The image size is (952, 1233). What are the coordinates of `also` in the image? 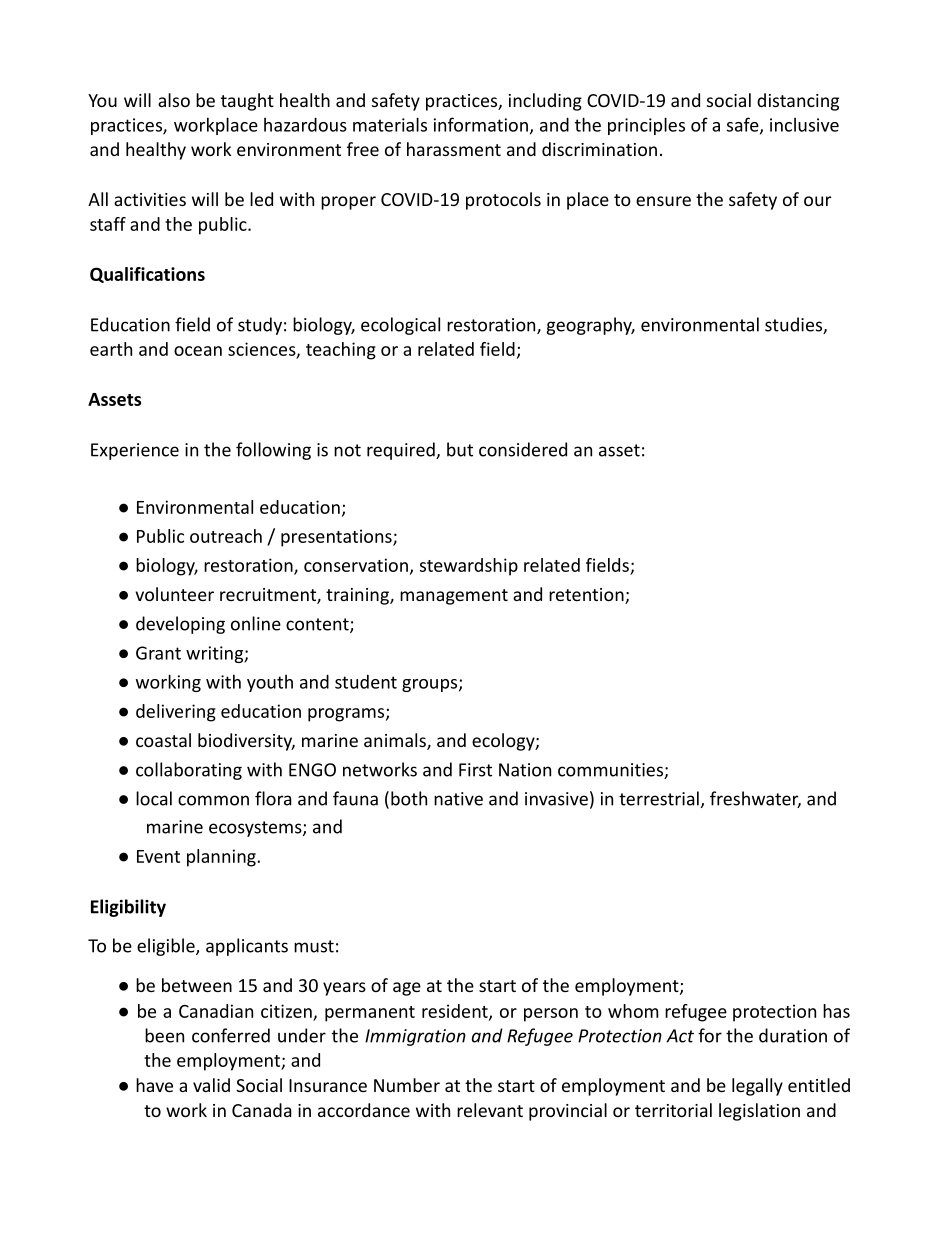 It's located at (174, 100).
